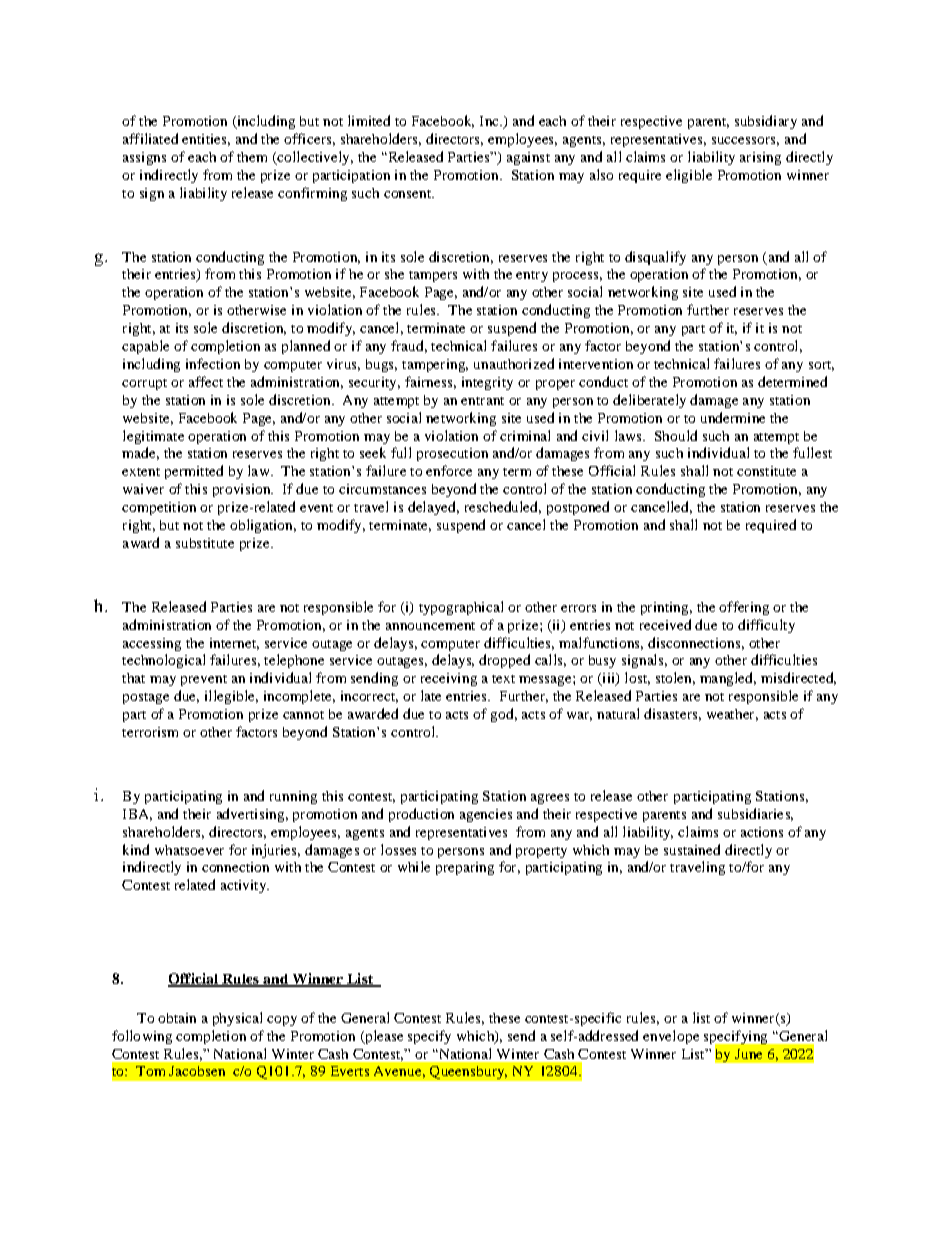 The image size is (952, 1233). Describe the element at coordinates (213, 363) in the screenshot. I see `infection` at that location.
